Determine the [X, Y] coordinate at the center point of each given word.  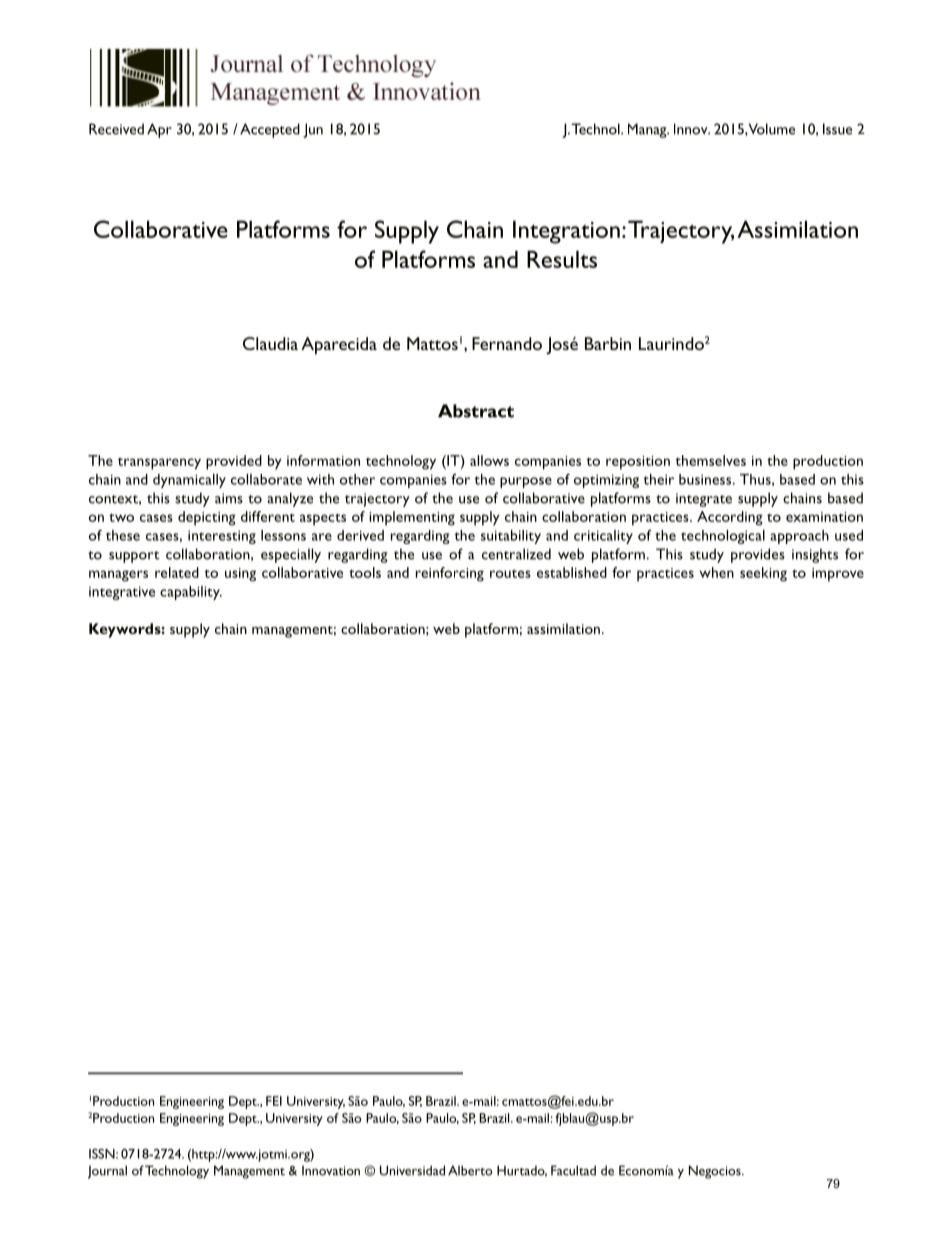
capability [191, 593]
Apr [159, 130]
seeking [763, 574]
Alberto [470, 1170]
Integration [566, 232]
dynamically [189, 481]
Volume [771, 129]
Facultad [573, 1170]
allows [489, 460]
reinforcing [450, 574]
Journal [107, 1172]
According [730, 518]
